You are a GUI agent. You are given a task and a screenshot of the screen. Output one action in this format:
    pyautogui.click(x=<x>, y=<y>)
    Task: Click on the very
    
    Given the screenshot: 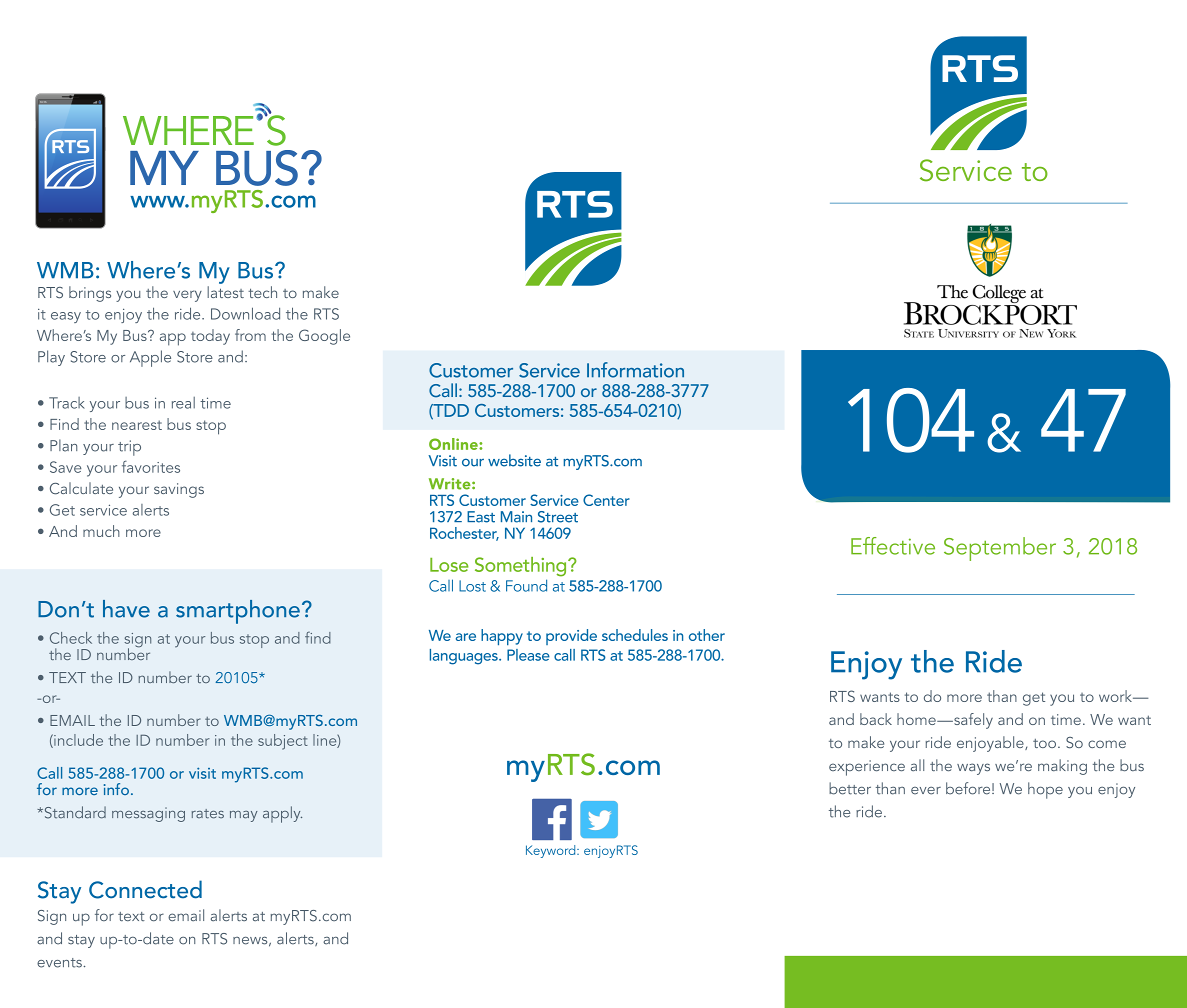 What is the action you would take?
    pyautogui.click(x=187, y=296)
